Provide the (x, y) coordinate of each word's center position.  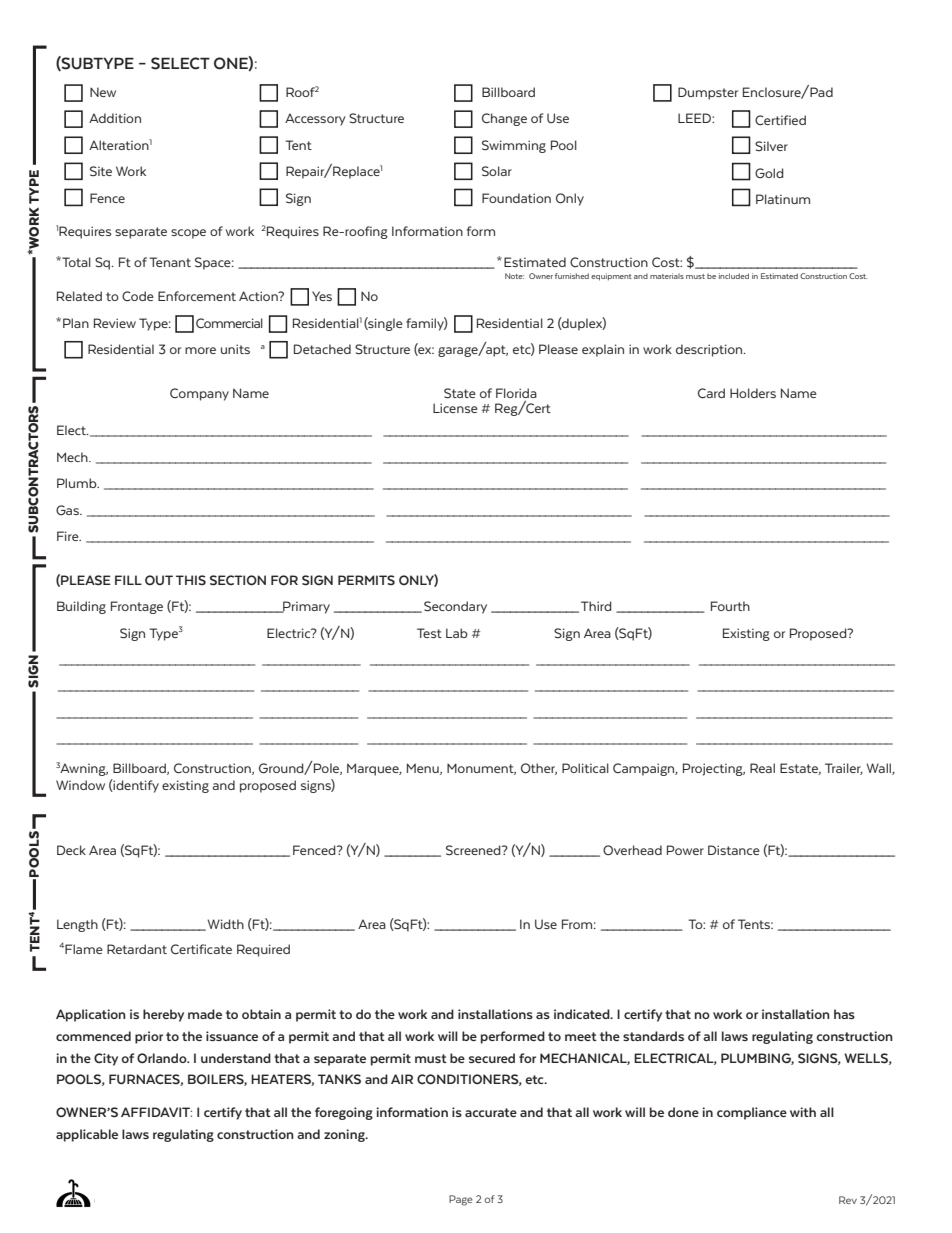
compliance (752, 1113)
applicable (87, 1135)
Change (504, 119)
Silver (771, 146)
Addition (115, 118)
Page (461, 1200)
